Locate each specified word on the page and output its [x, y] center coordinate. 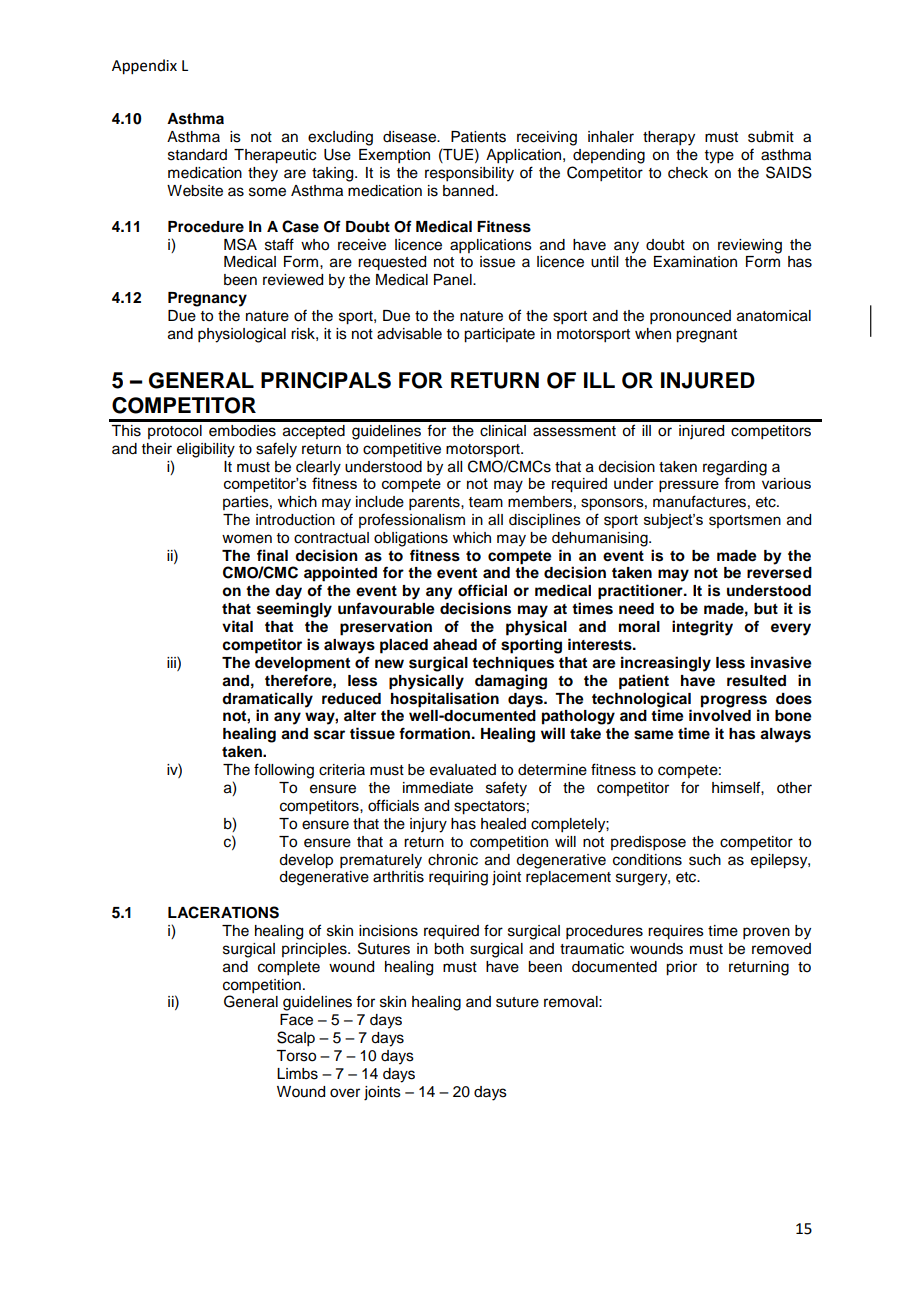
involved [720, 715]
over [345, 1093]
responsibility [469, 174]
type [719, 157]
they [263, 174]
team [486, 502]
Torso [296, 1056]
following [284, 771]
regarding [735, 468]
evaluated [463, 770]
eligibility [206, 450]
